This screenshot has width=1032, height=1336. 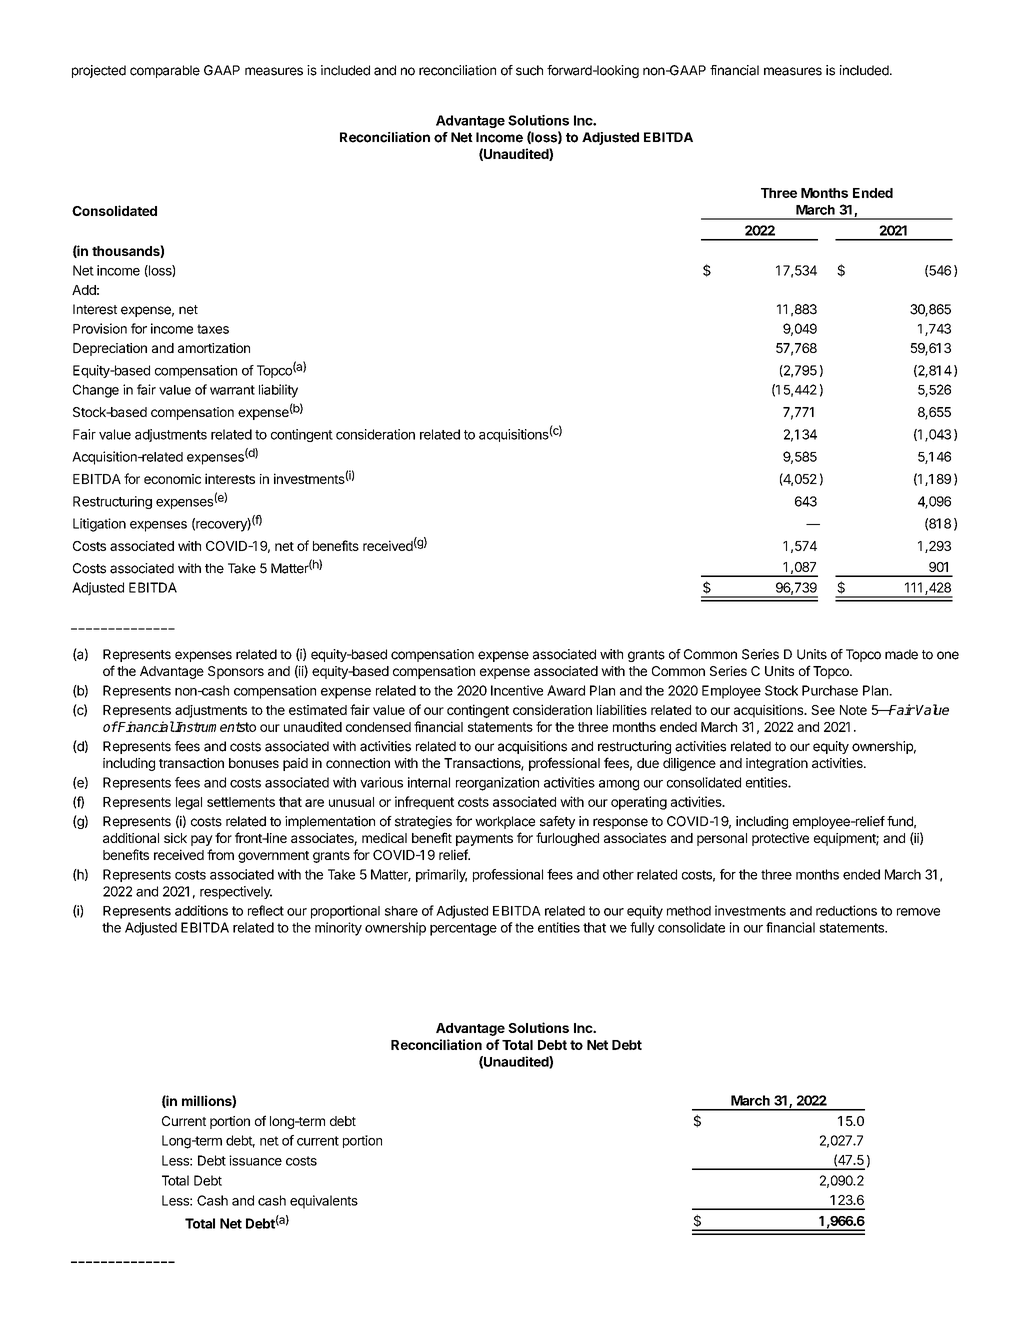 What do you see at coordinates (517, 690) in the screenshot?
I see `Incentive` at bounding box center [517, 690].
